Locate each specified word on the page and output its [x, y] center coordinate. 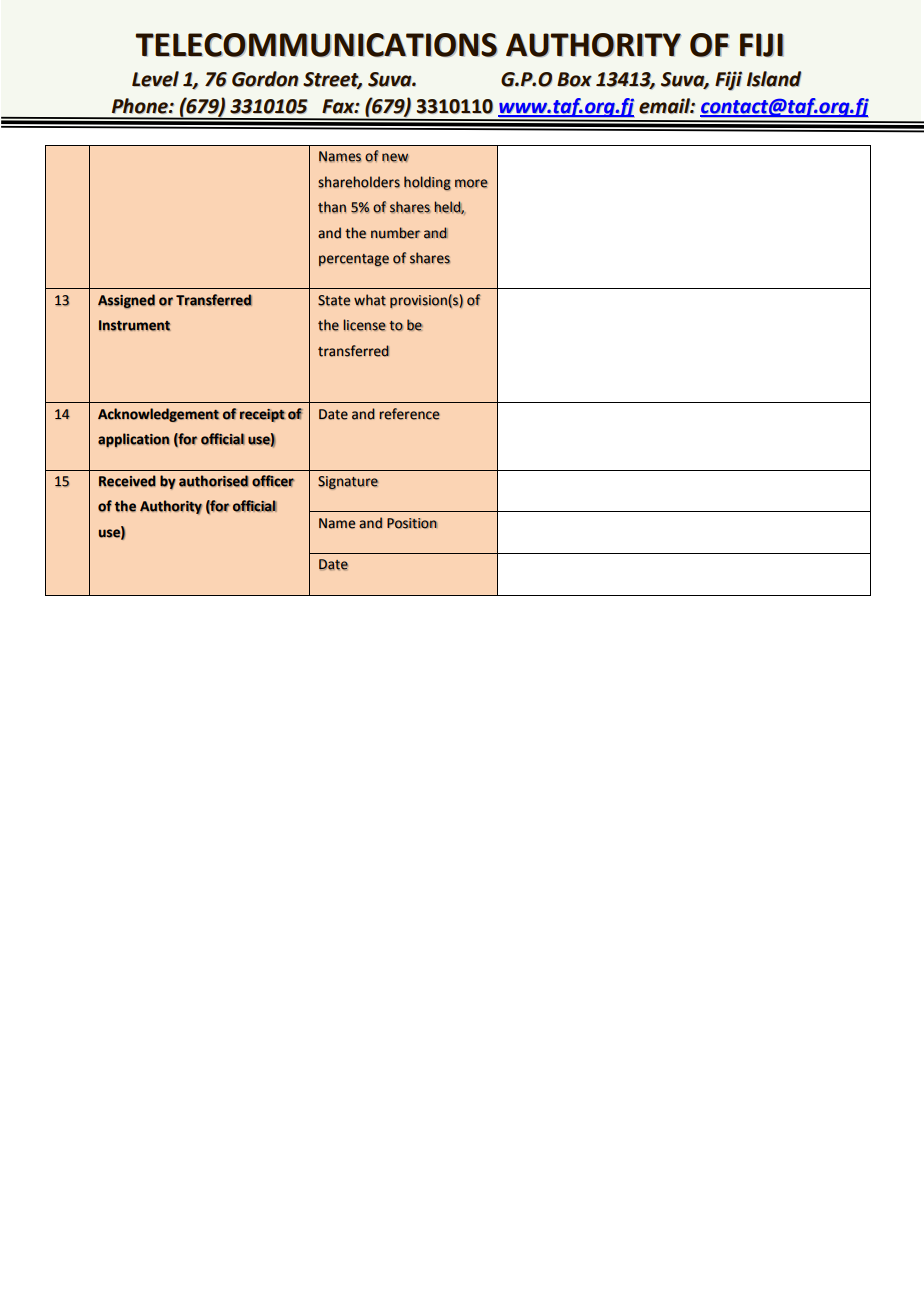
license [364, 325]
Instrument [134, 325]
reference [409, 414]
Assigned [126, 301]
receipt [262, 415]
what [370, 300]
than [332, 207]
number [395, 233]
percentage [354, 260]
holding [427, 183]
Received [127, 481]
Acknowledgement [158, 415]
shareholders [359, 182]
